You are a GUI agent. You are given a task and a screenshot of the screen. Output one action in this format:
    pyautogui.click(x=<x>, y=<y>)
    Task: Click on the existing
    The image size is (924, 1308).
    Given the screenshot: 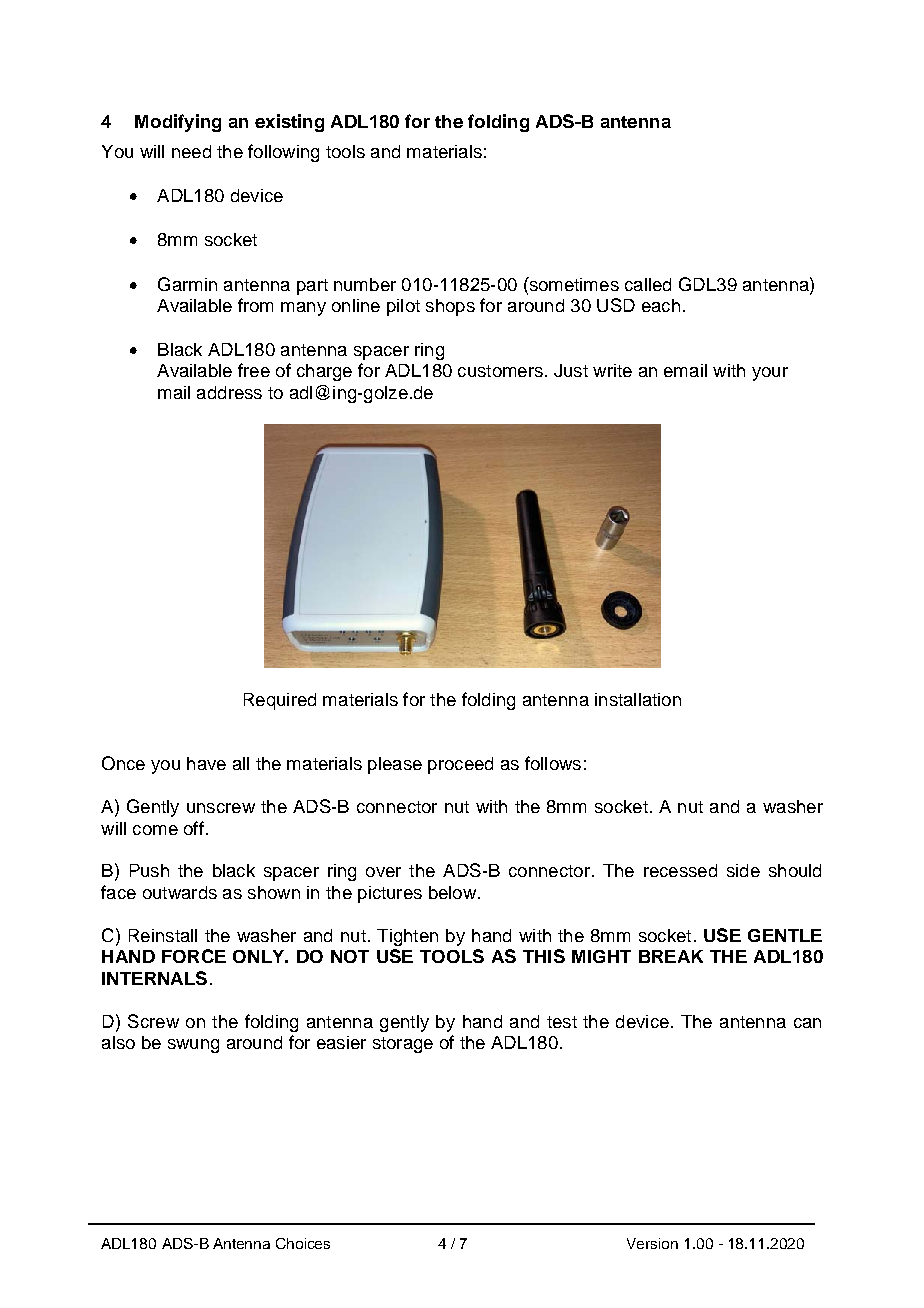 What is the action you would take?
    pyautogui.click(x=289, y=123)
